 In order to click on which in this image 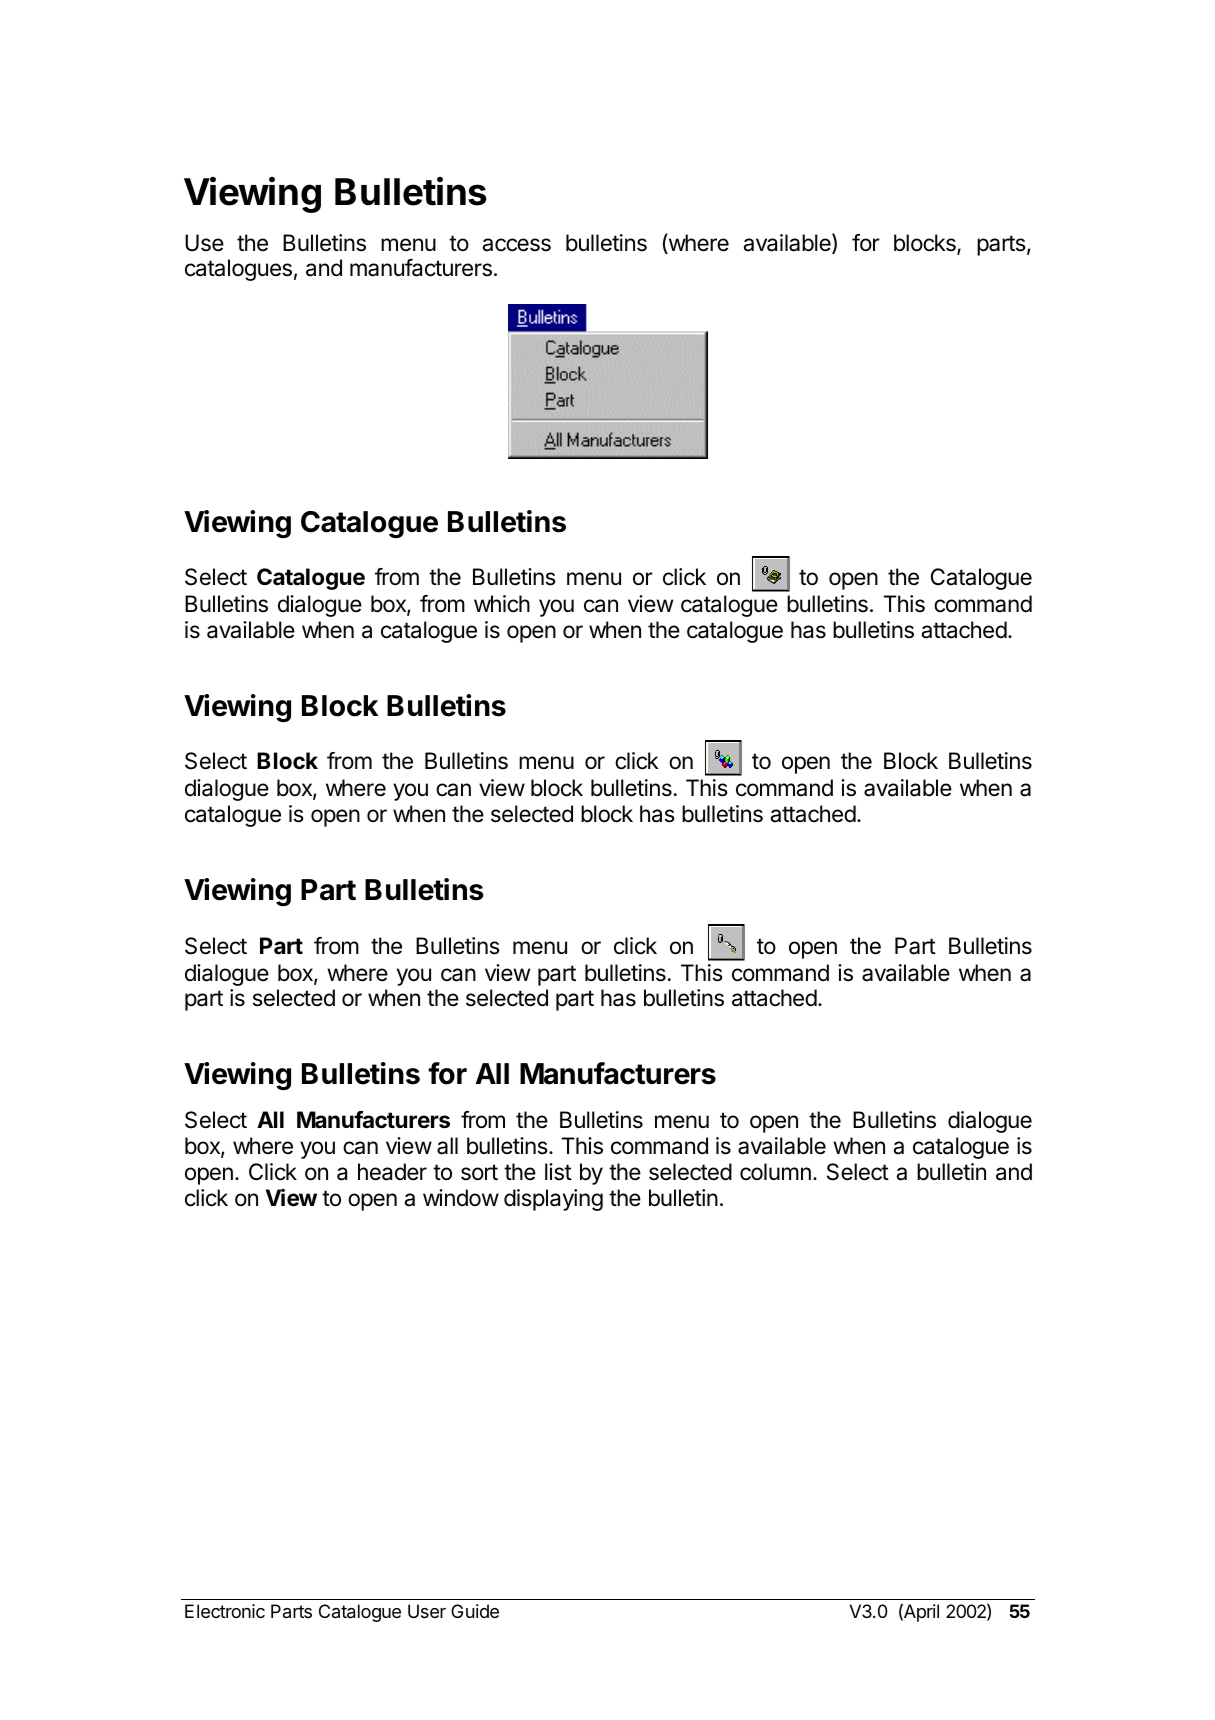, I will do `click(502, 604)`.
